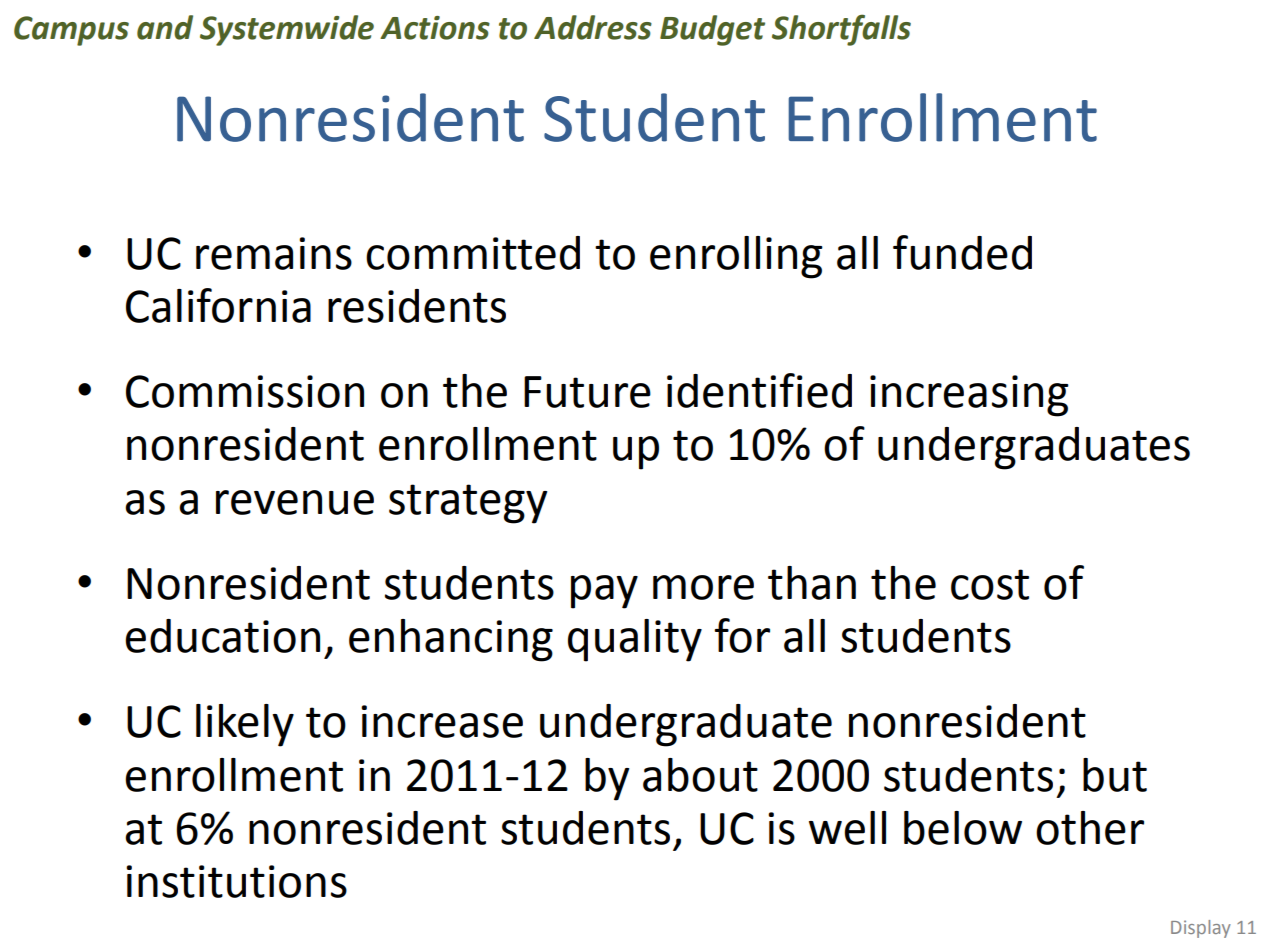 This document has width=1270, height=952. I want to click on Address, so click(593, 27).
